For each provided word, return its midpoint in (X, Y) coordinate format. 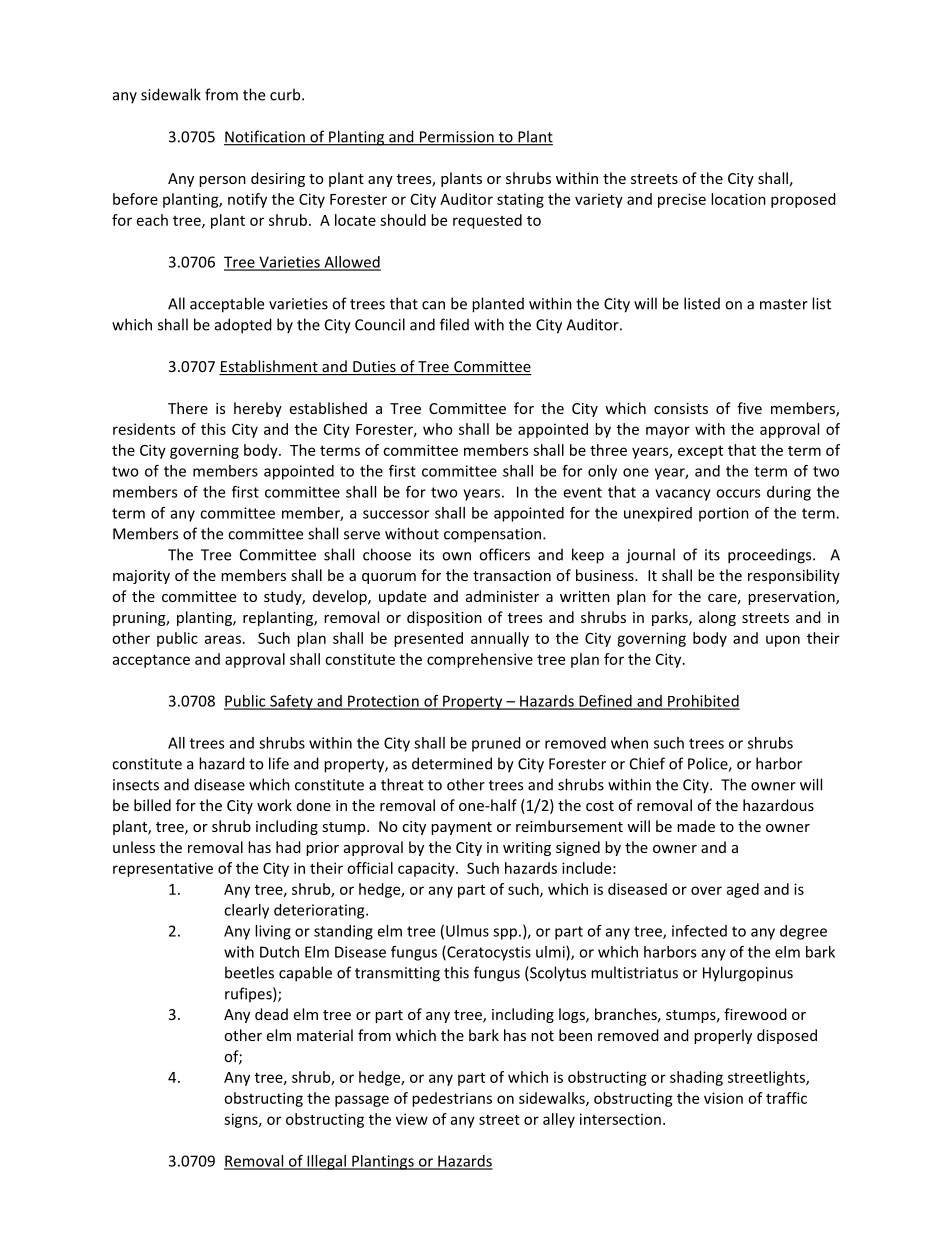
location (738, 199)
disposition (444, 618)
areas (223, 639)
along (717, 618)
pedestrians (452, 1099)
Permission (456, 138)
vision (723, 1098)
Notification (265, 137)
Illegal (326, 1162)
